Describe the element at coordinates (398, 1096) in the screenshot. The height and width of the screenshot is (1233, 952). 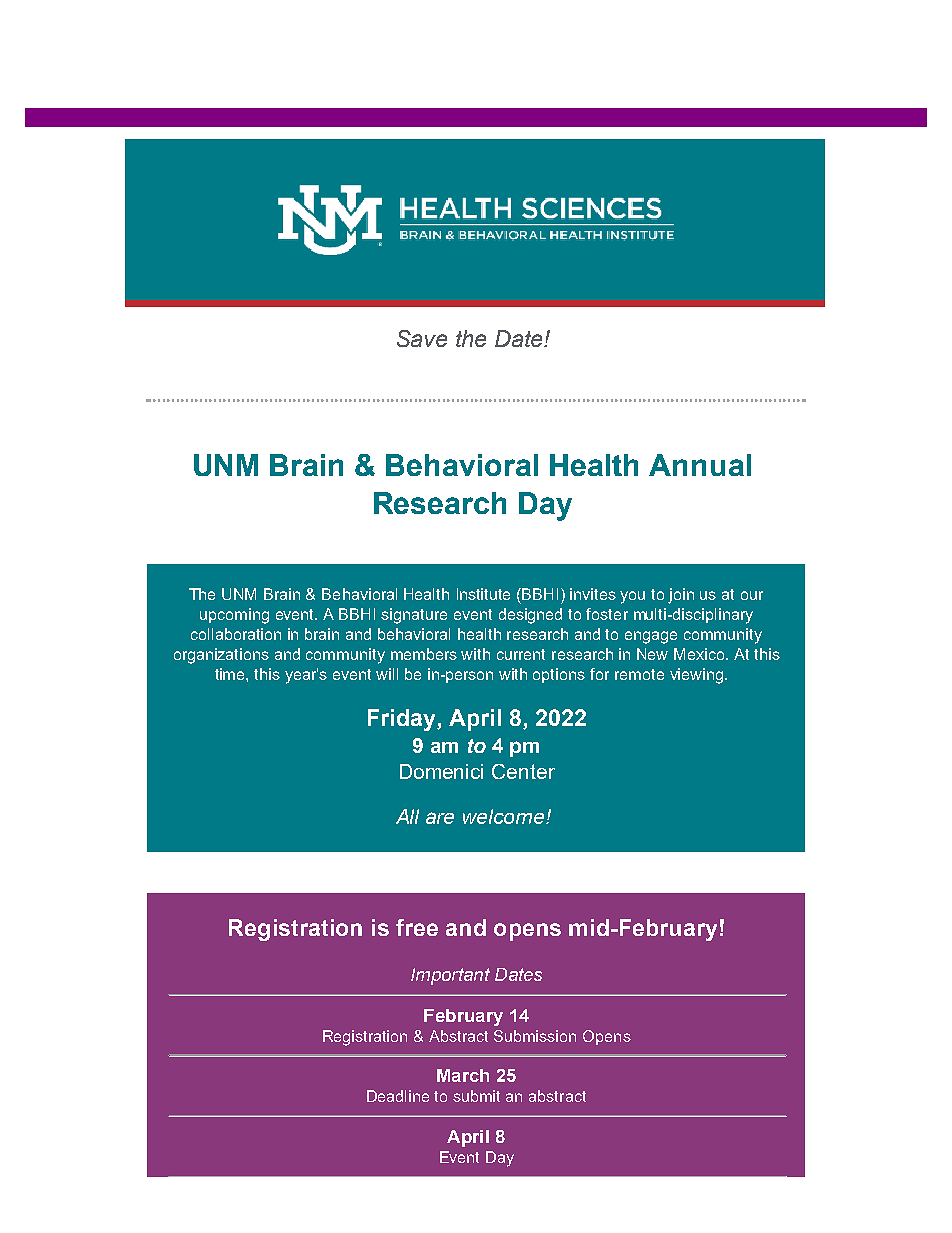
I see `Deadline` at that location.
